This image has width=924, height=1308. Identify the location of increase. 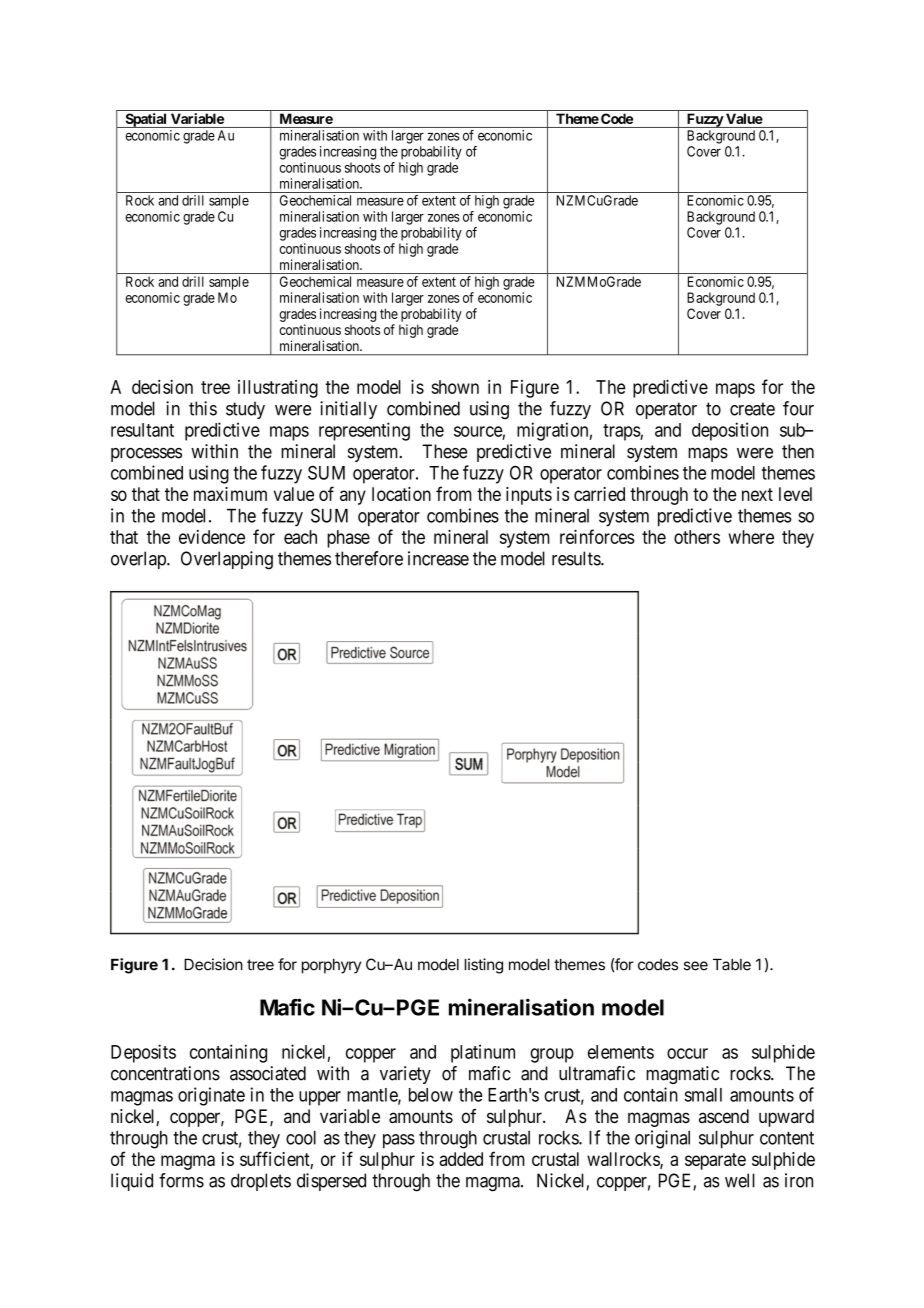
(438, 558).
